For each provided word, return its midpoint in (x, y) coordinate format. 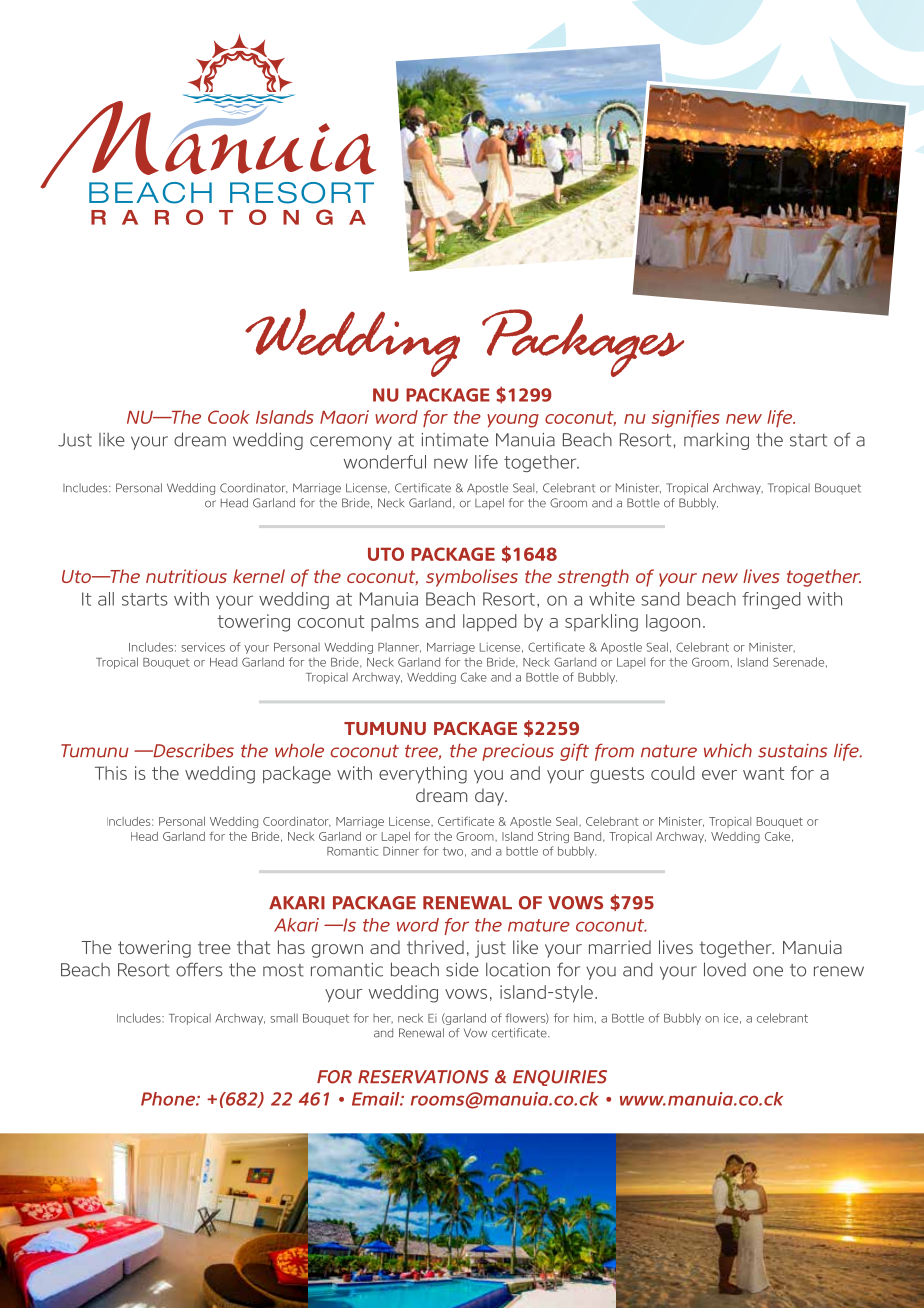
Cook (229, 417)
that (253, 947)
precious (518, 752)
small (284, 1018)
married (620, 947)
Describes (192, 750)
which (728, 750)
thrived (435, 947)
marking (716, 441)
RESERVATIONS (423, 1077)
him (583, 1018)
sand (660, 599)
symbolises (472, 578)
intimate (455, 440)
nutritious (186, 576)
